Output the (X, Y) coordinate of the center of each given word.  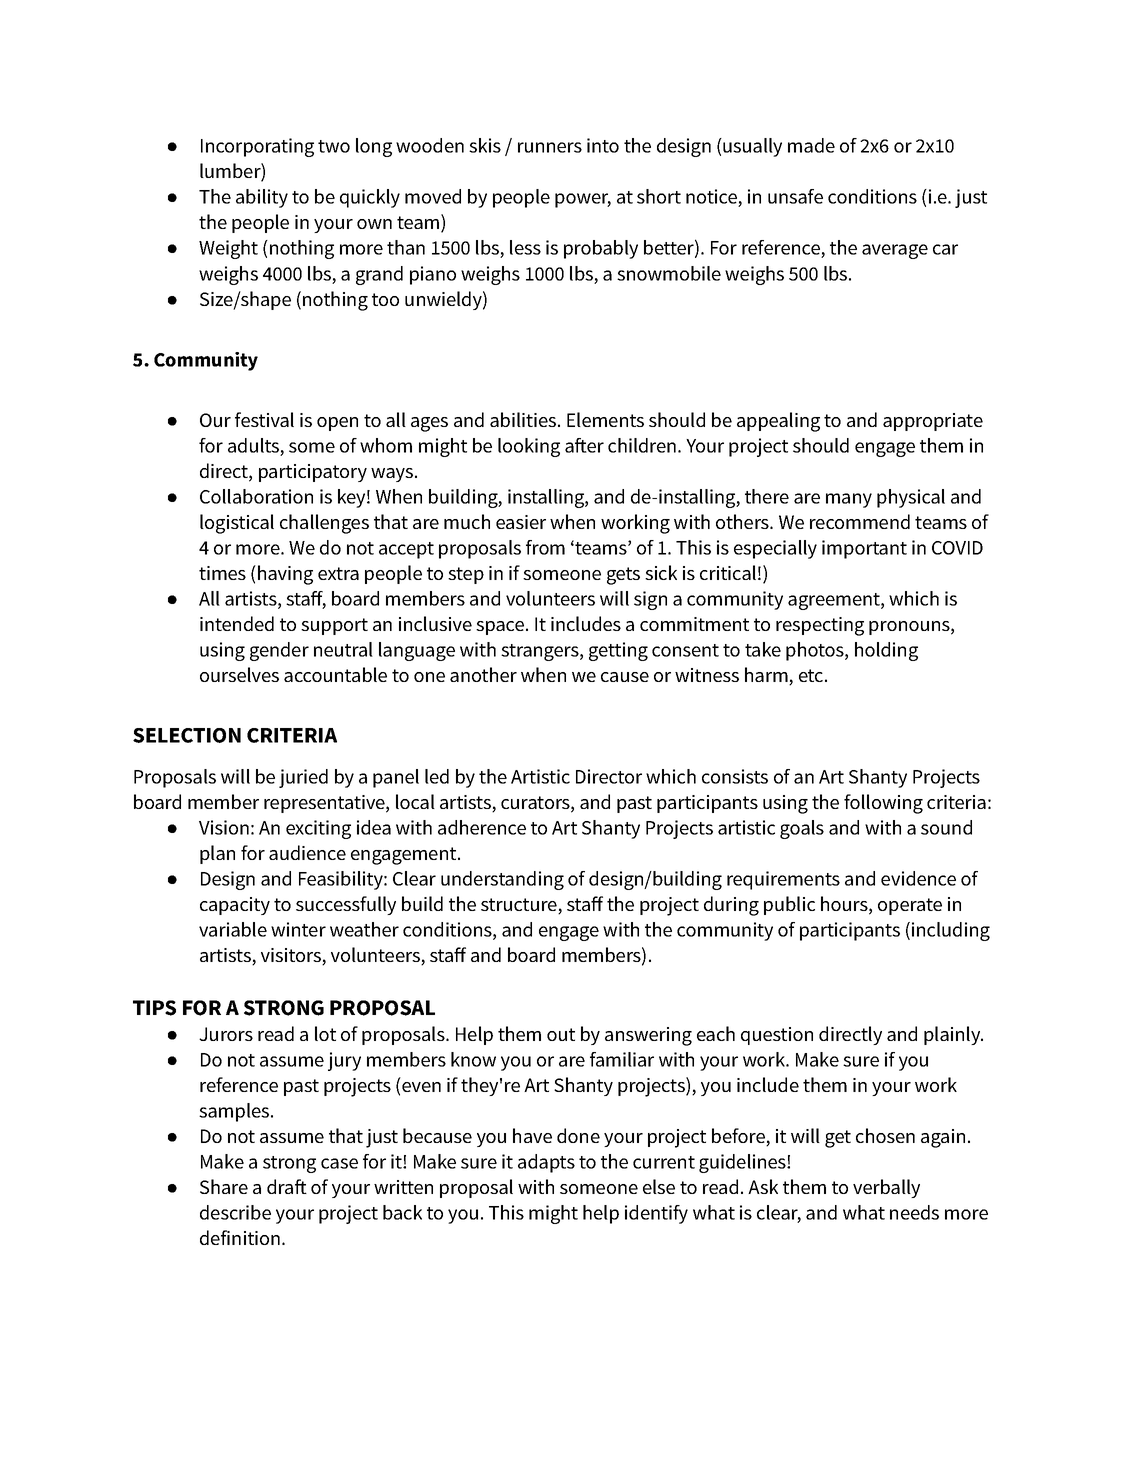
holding (886, 651)
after (584, 445)
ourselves (239, 674)
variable (233, 929)
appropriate (933, 422)
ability (262, 198)
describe (235, 1212)
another (483, 674)
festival (264, 419)
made (811, 145)
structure (520, 906)
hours (845, 905)
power (583, 200)
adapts (546, 1163)
